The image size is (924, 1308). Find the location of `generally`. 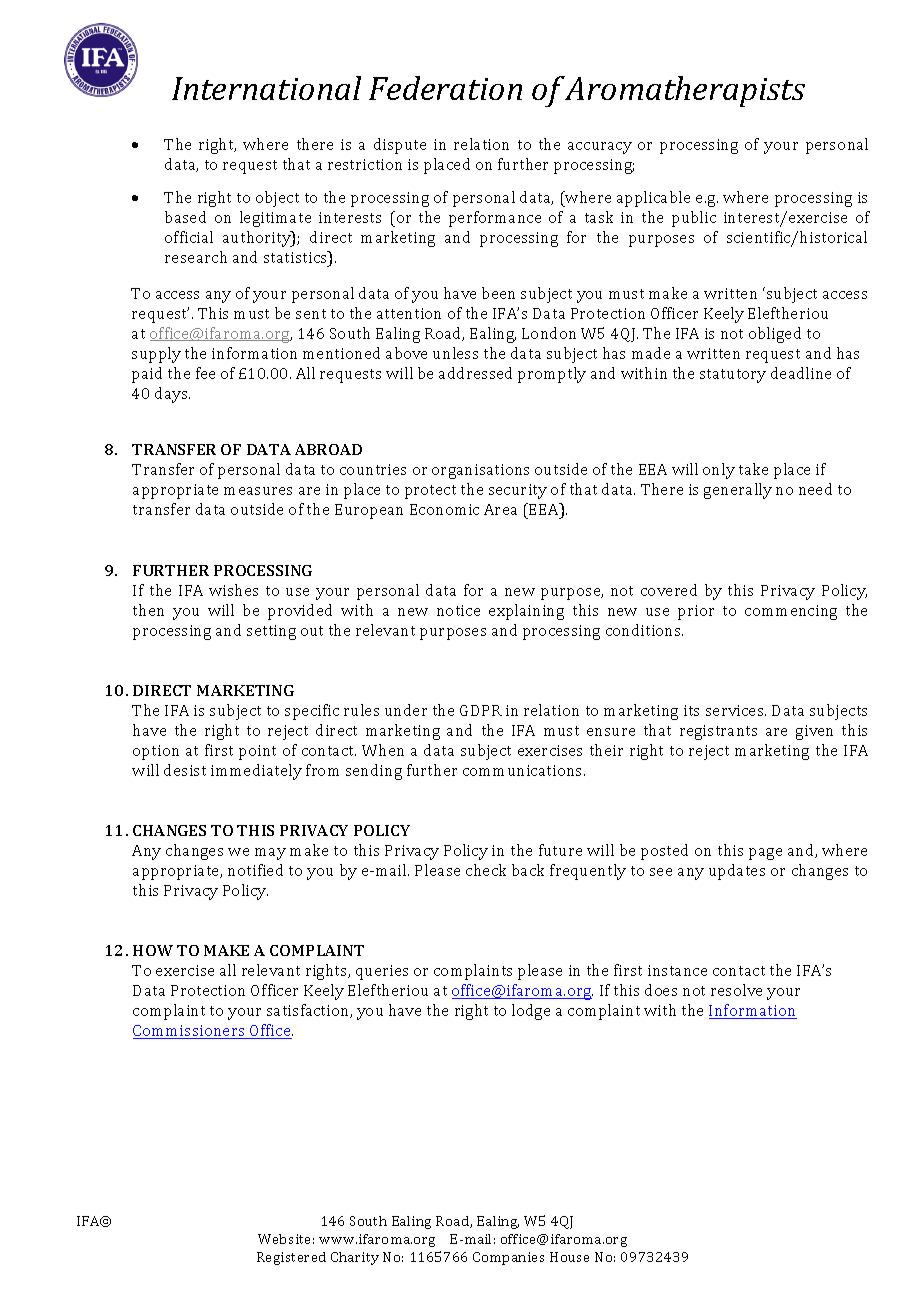

generally is located at coordinates (738, 491).
